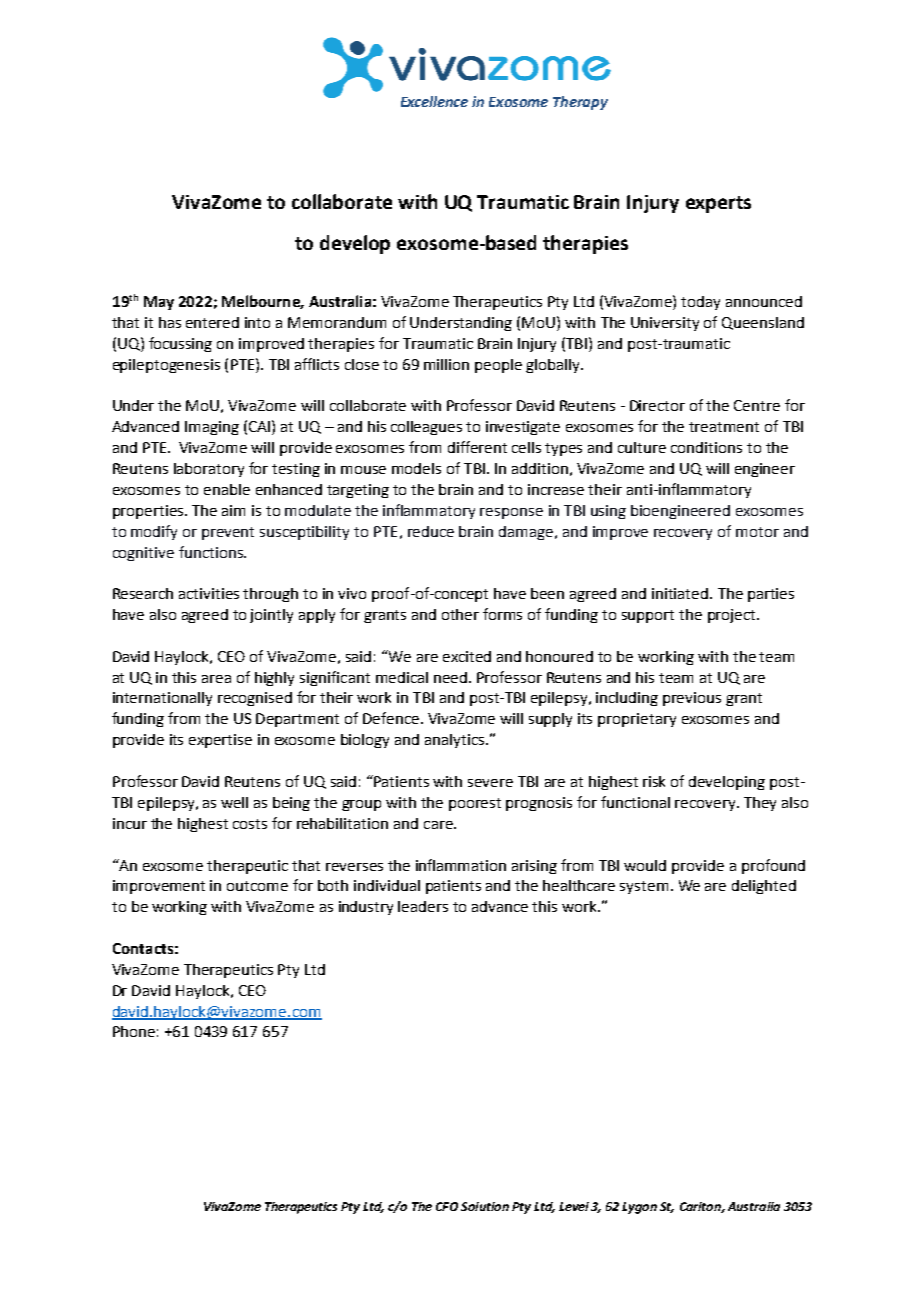  Describe the element at coordinates (692, 699) in the document. I see `previous` at that location.
